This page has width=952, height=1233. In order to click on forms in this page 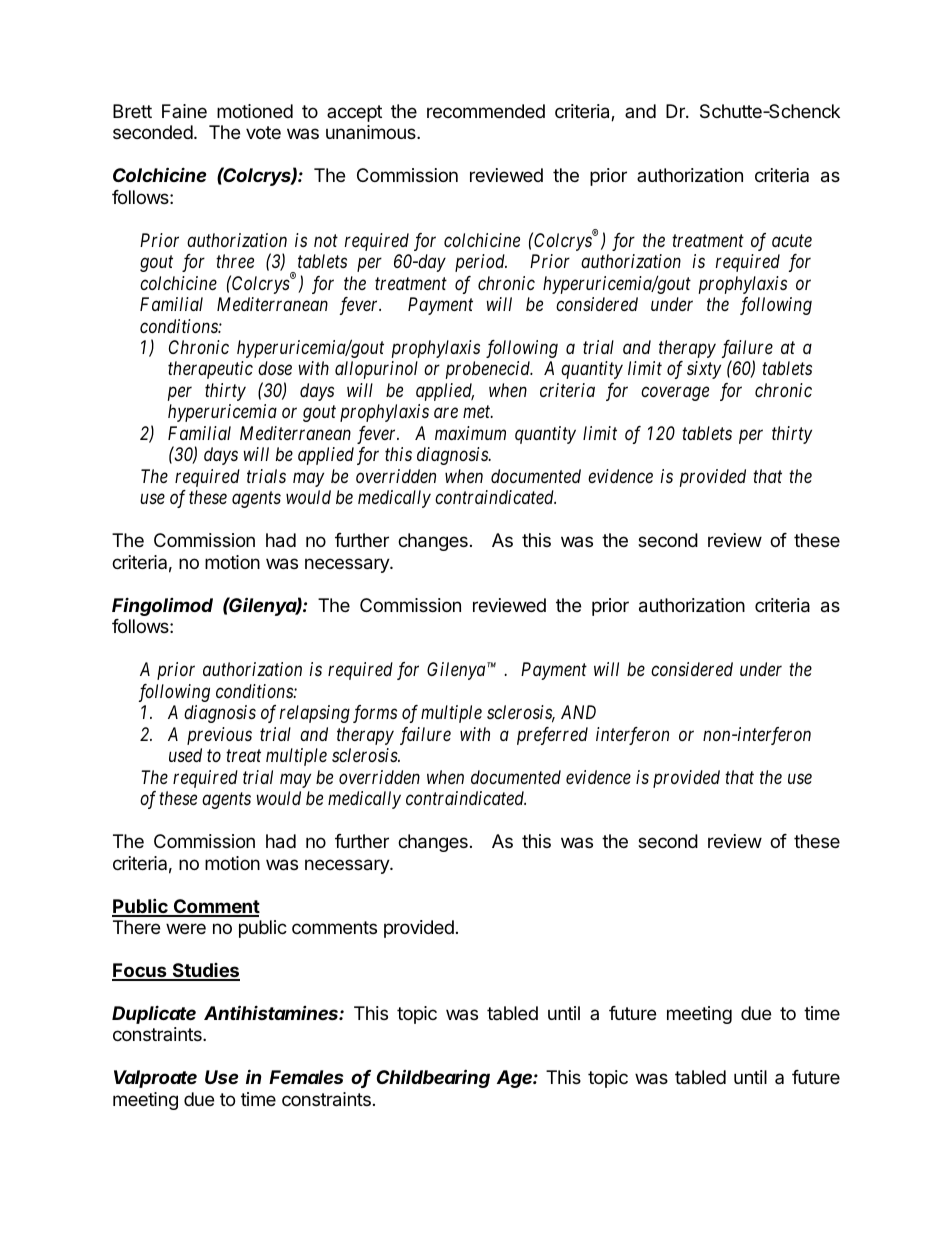, I will do `click(375, 714)`.
